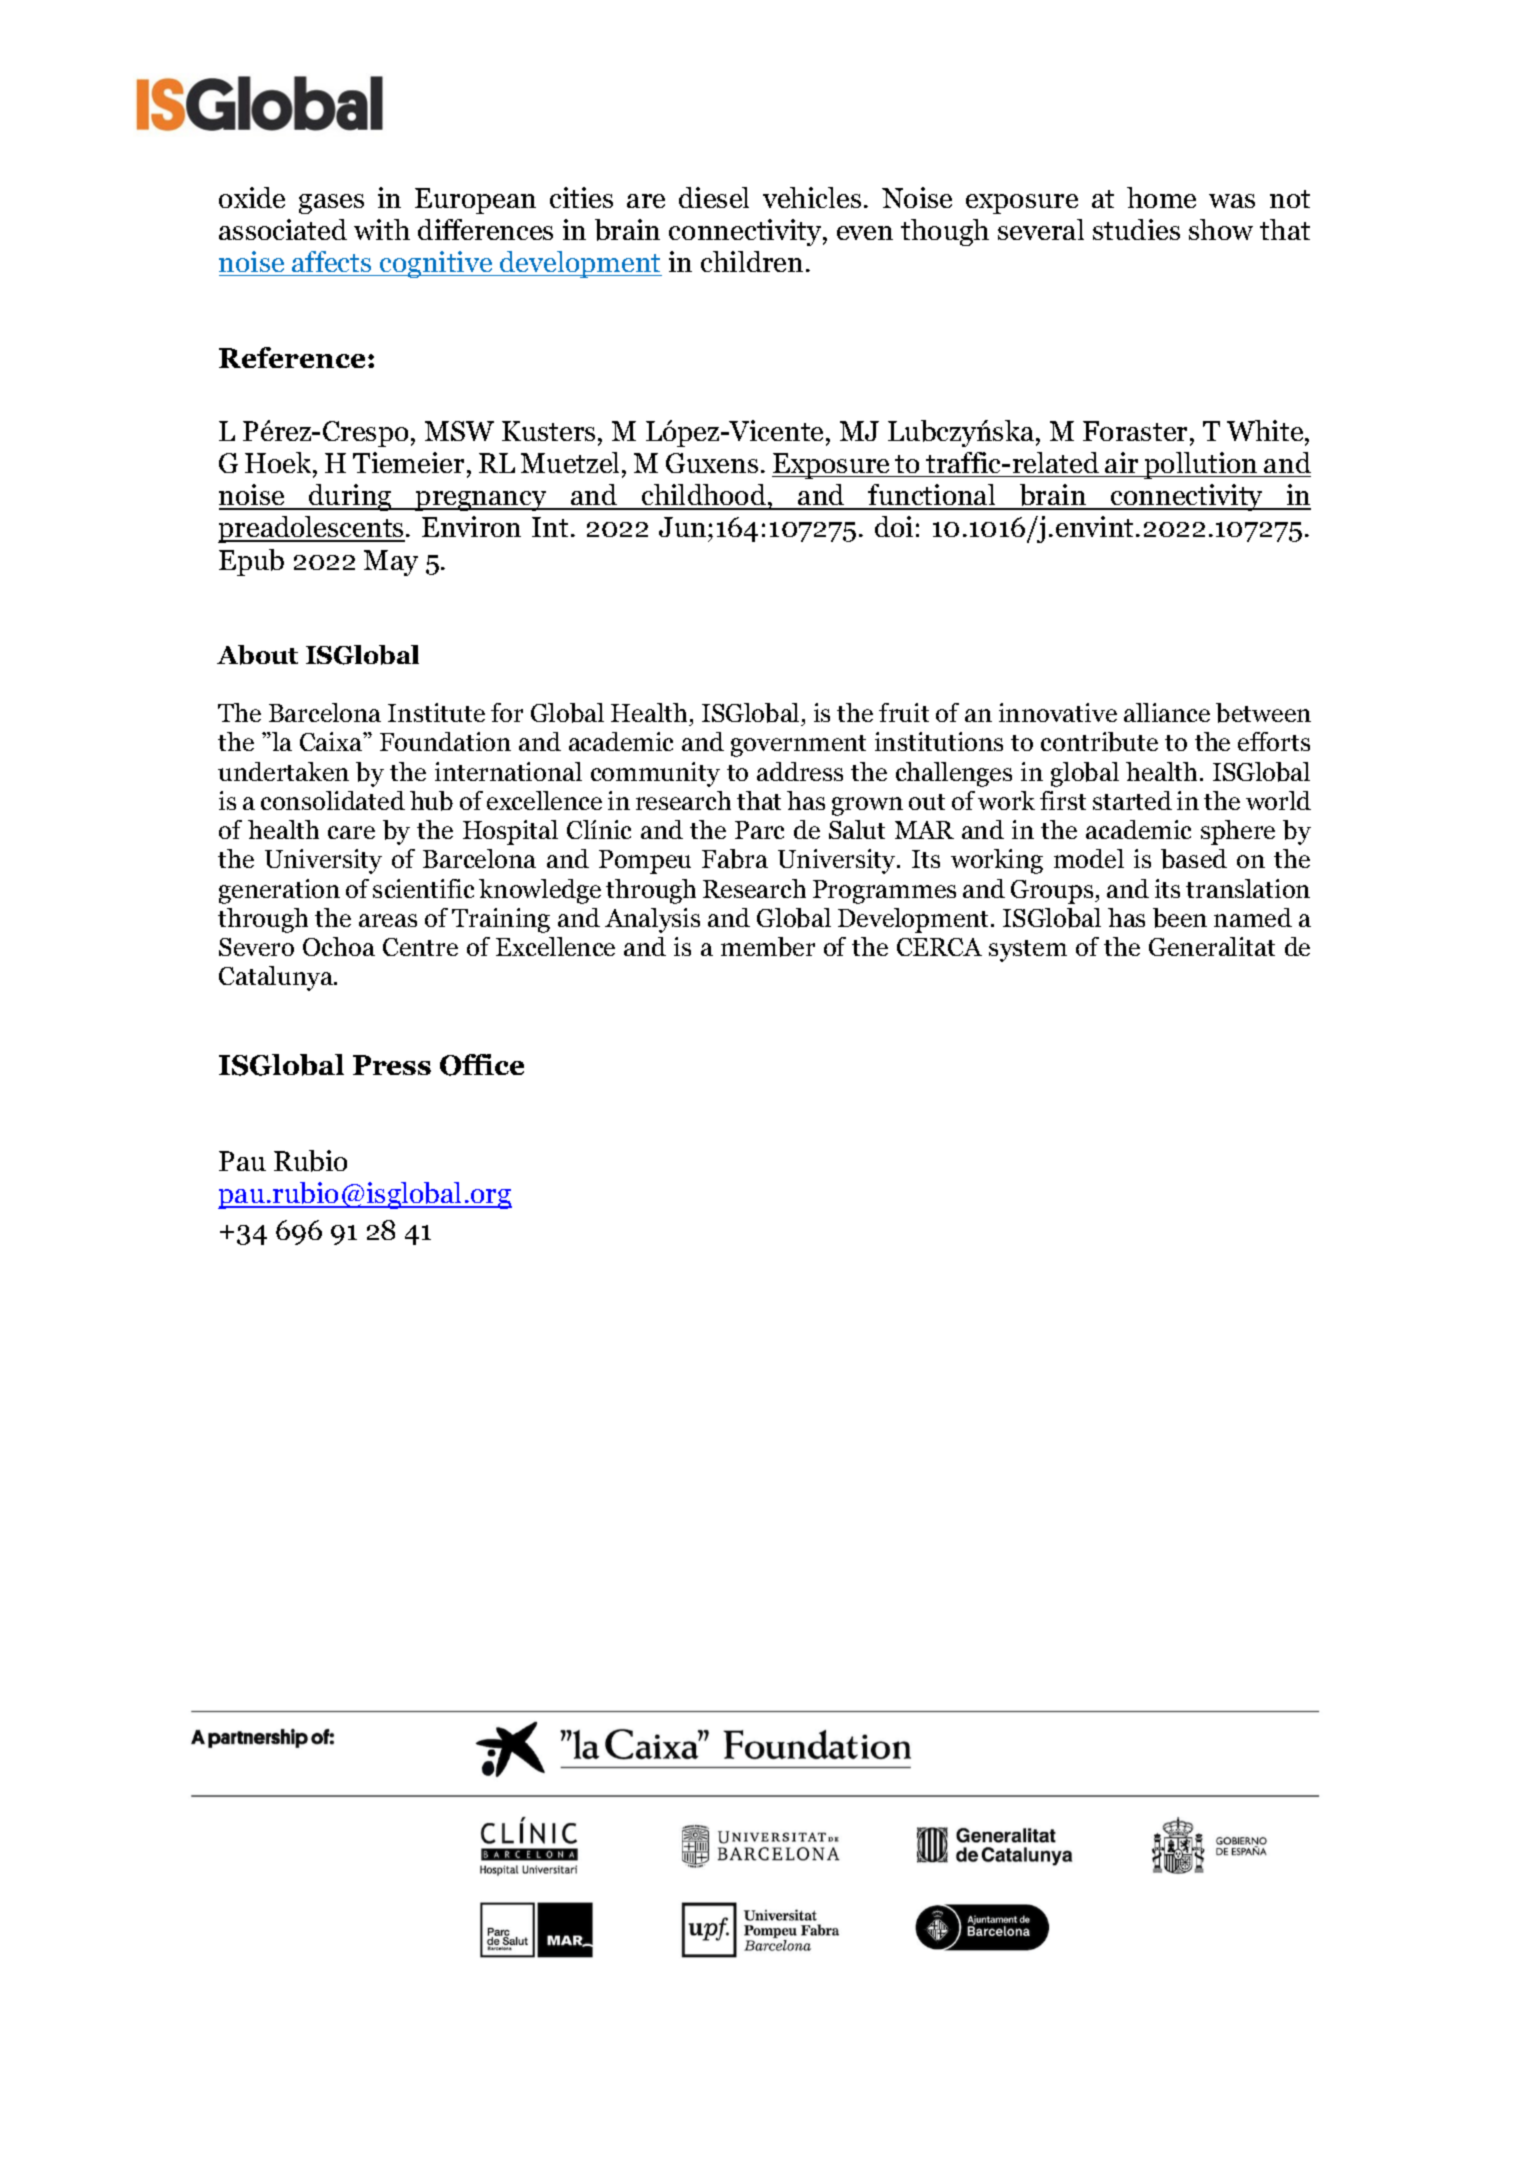 The image size is (1530, 2166). Describe the element at coordinates (1194, 859) in the page. I see `based` at that location.
